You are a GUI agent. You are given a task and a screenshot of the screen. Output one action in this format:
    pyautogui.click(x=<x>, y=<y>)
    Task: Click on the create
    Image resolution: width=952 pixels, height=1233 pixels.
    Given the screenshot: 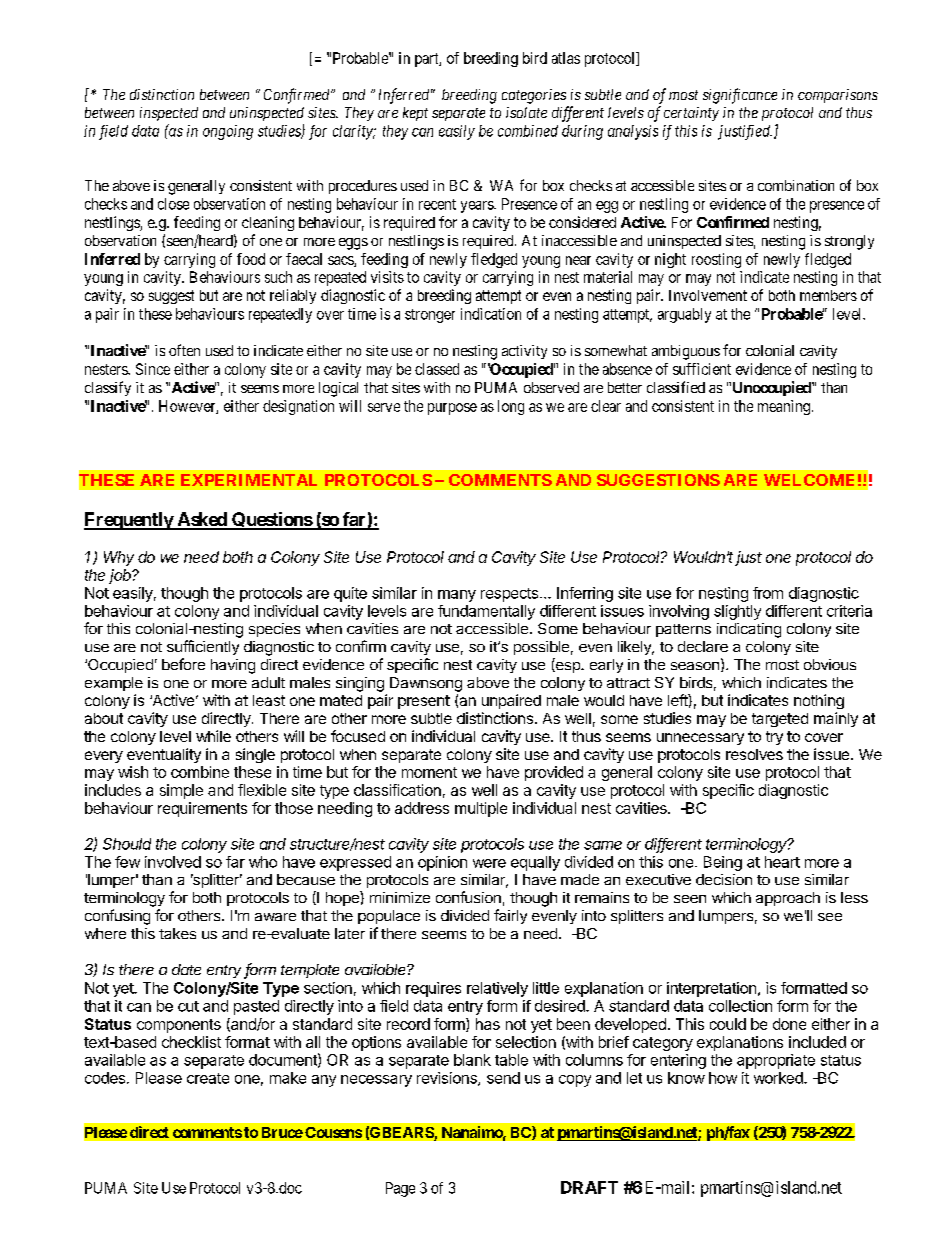 What is the action you would take?
    pyautogui.click(x=208, y=1078)
